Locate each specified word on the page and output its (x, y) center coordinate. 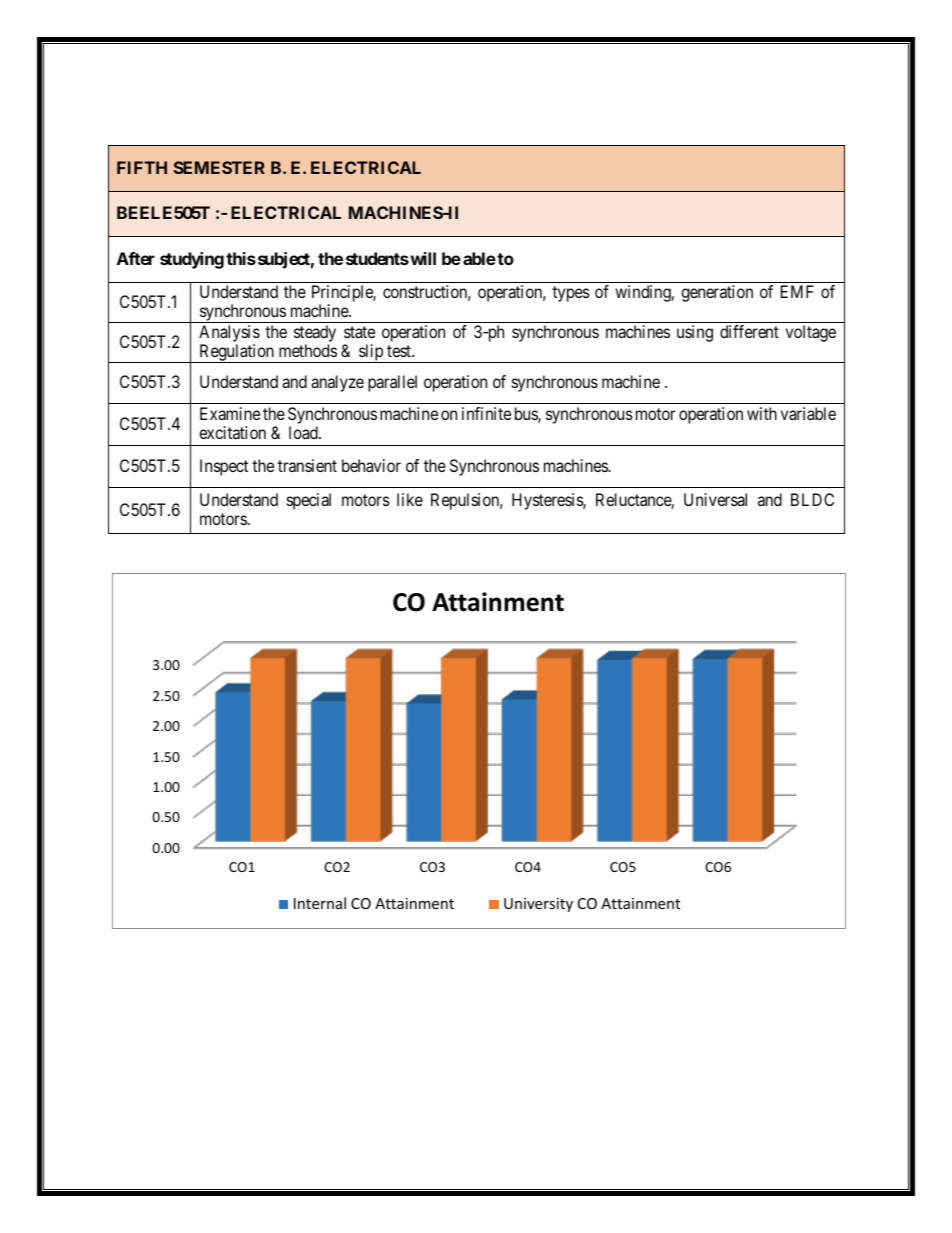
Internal (320, 903)
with (762, 413)
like (410, 499)
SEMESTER (219, 167)
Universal (715, 499)
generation (717, 293)
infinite (486, 413)
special (309, 501)
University (538, 905)
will (422, 258)
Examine (230, 413)
